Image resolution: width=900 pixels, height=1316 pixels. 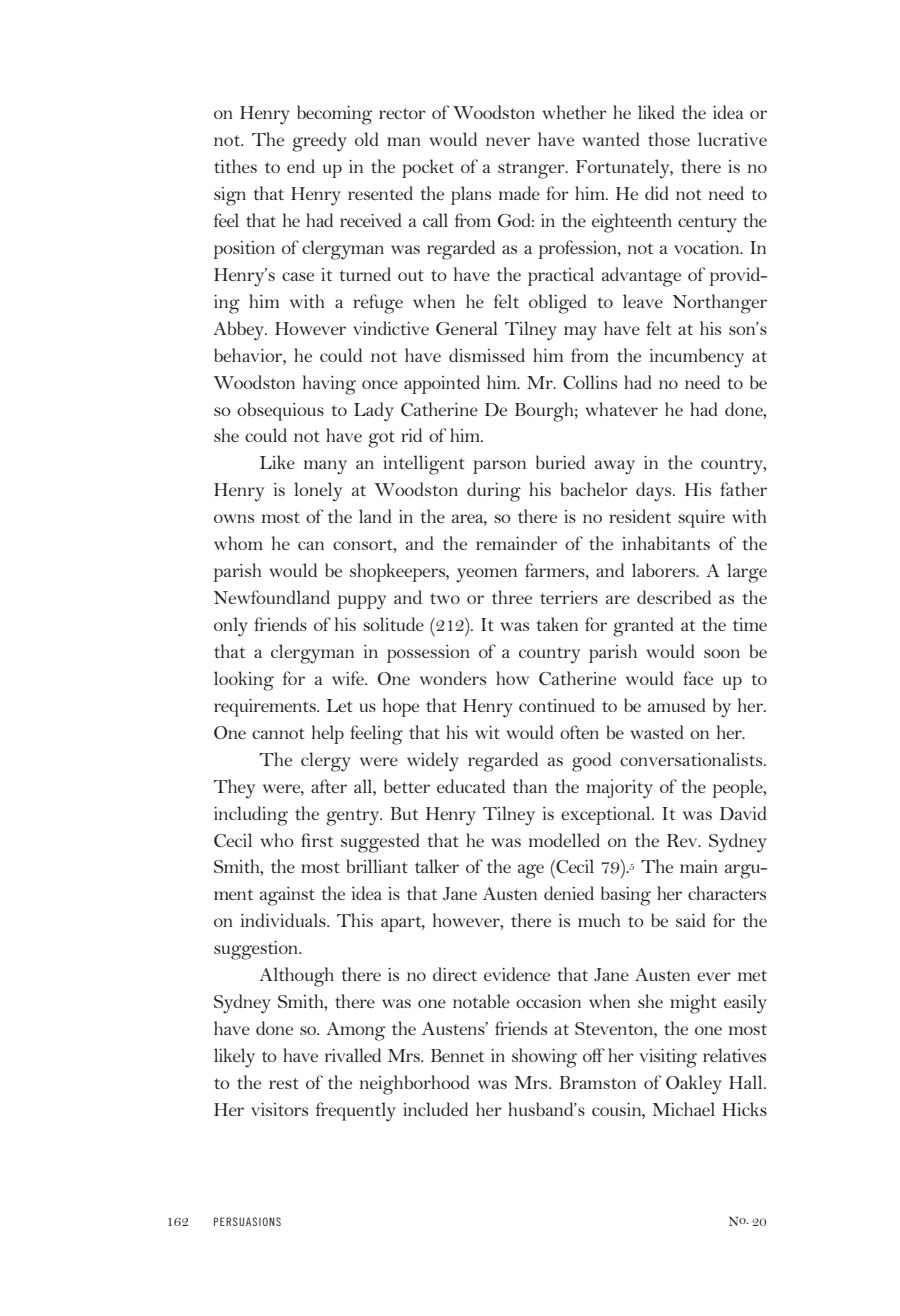 I want to click on looking, so click(x=244, y=681).
